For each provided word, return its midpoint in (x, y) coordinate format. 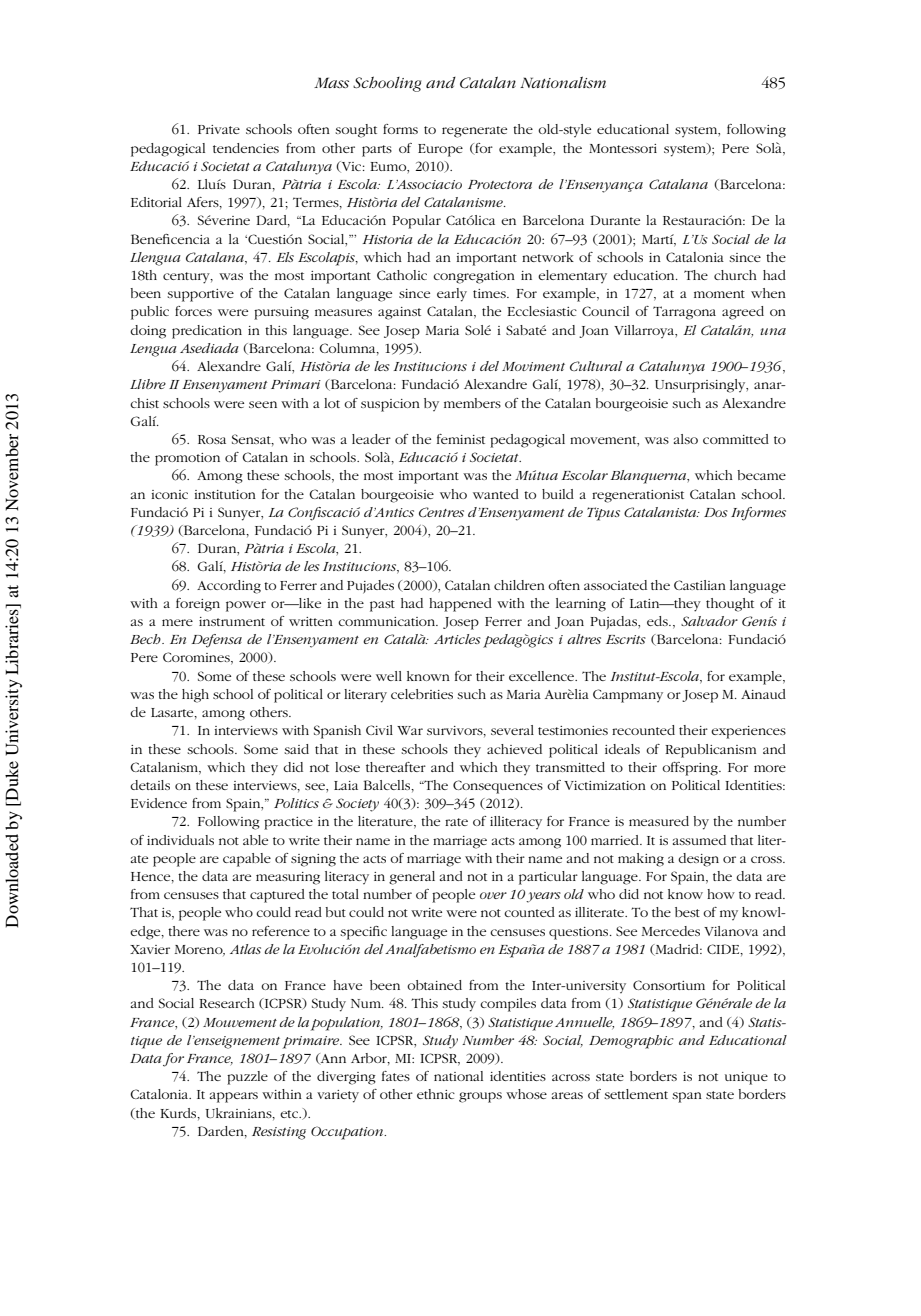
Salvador (709, 621)
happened (460, 605)
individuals (180, 840)
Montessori (623, 148)
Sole (478, 330)
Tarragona (684, 313)
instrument (232, 621)
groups (480, 1097)
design (698, 860)
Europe (440, 150)
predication (207, 332)
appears (234, 1097)
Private (219, 129)
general (412, 878)
